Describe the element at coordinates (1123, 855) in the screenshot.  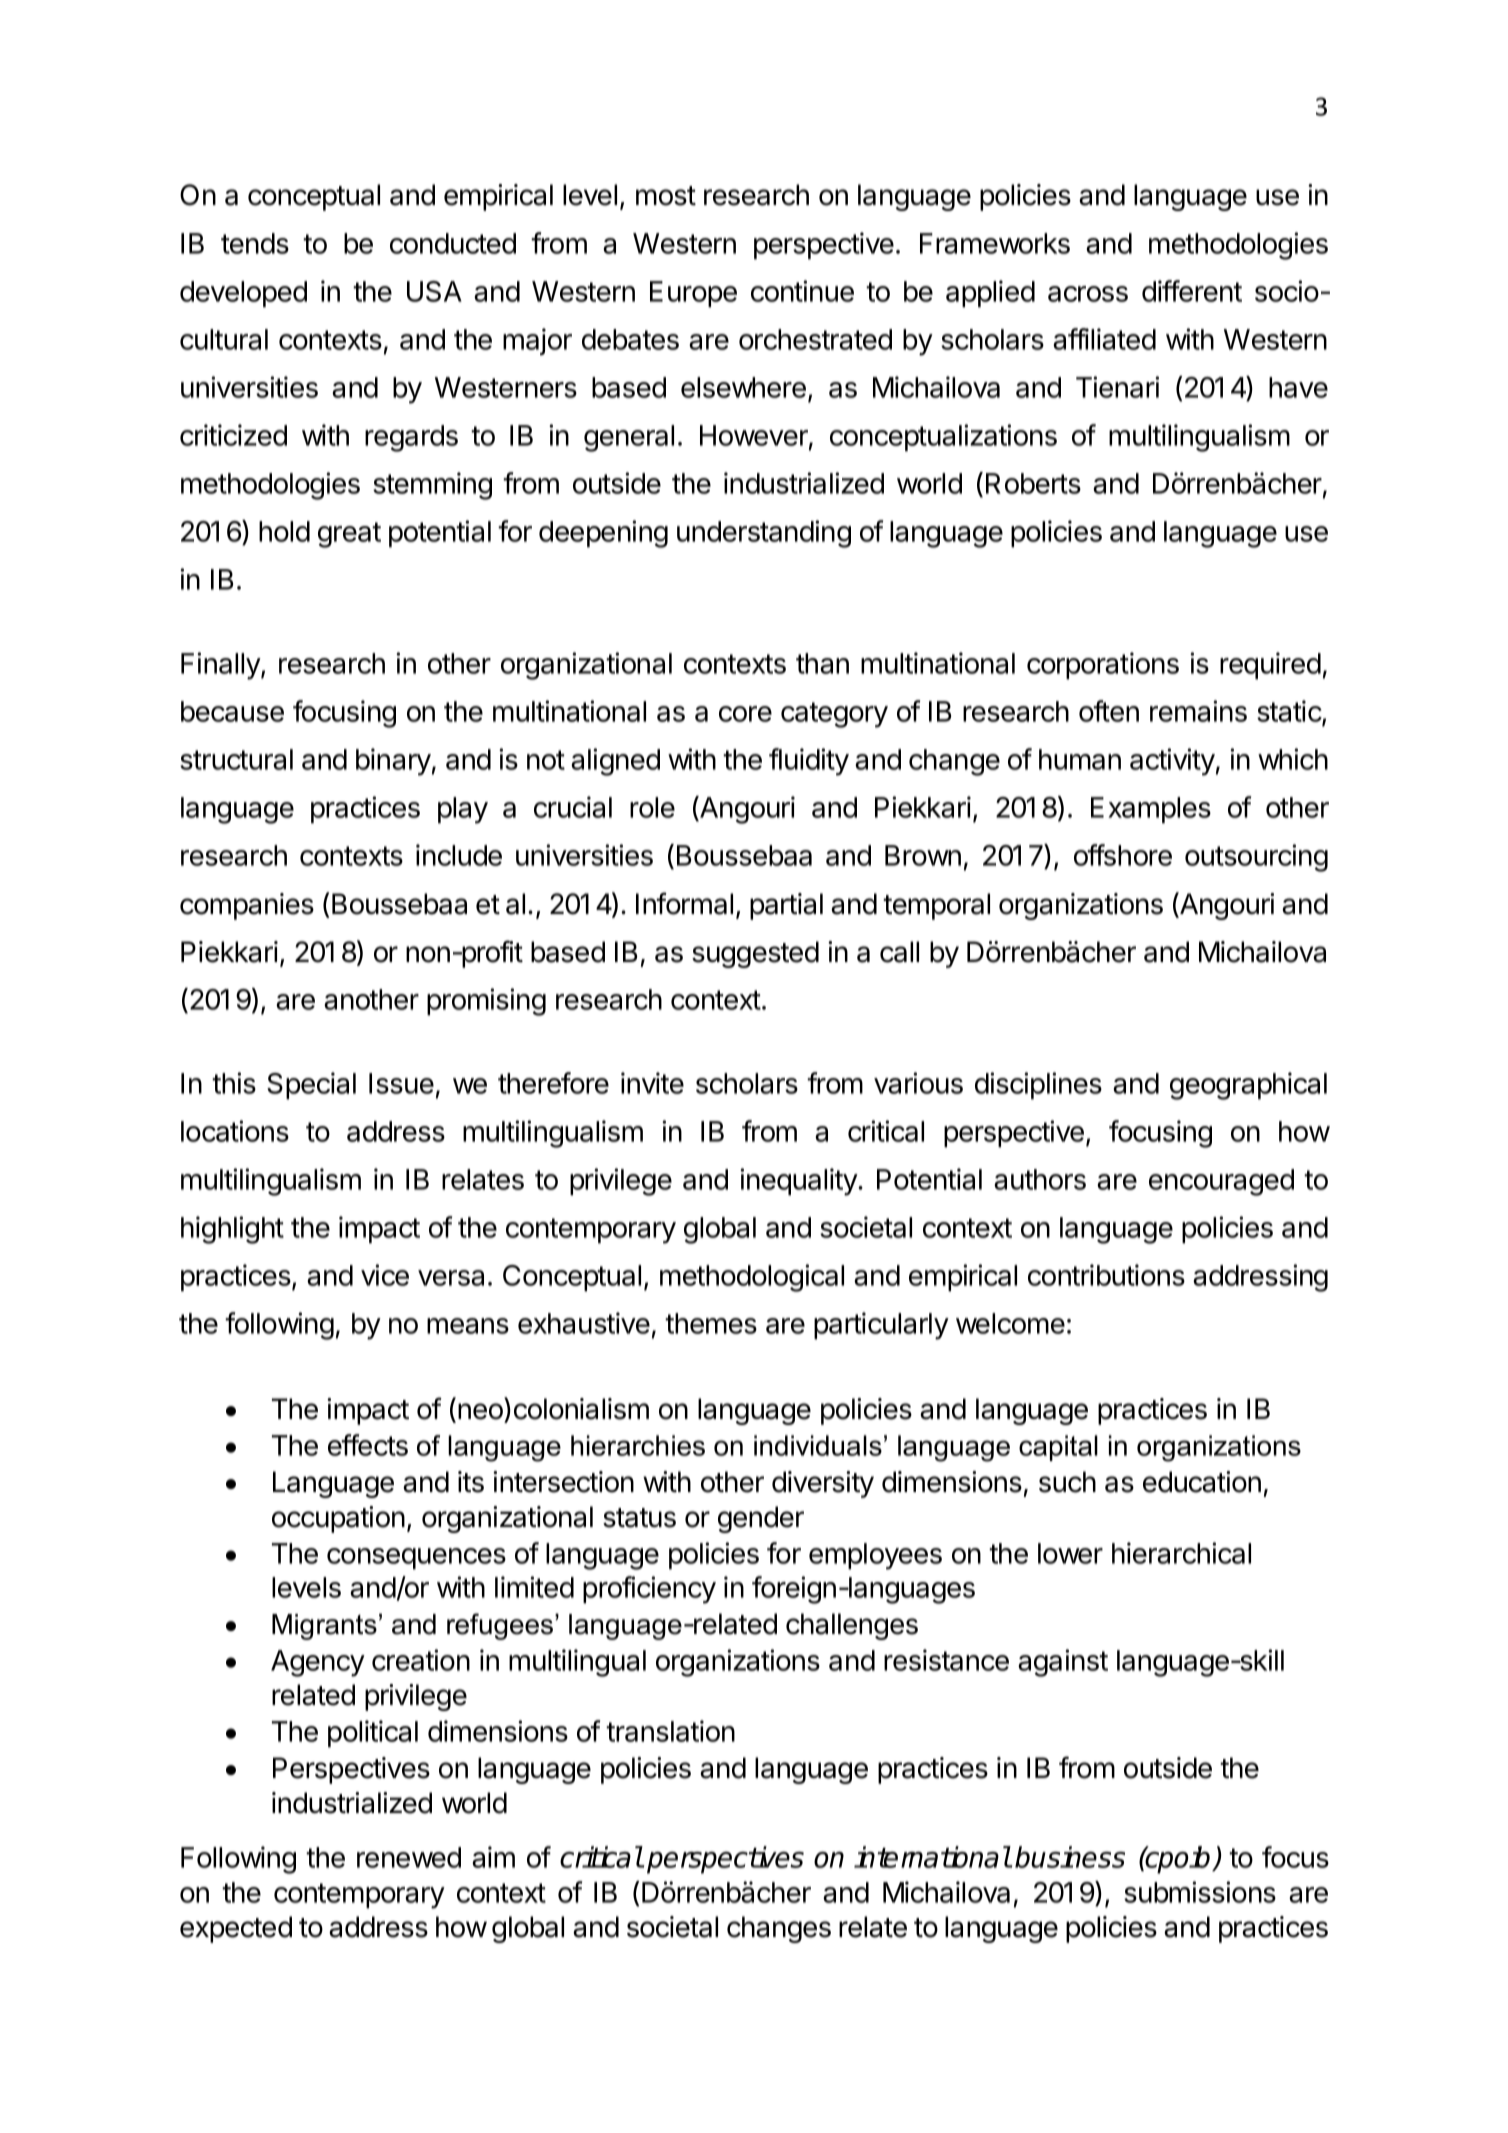
I see `offshore` at that location.
